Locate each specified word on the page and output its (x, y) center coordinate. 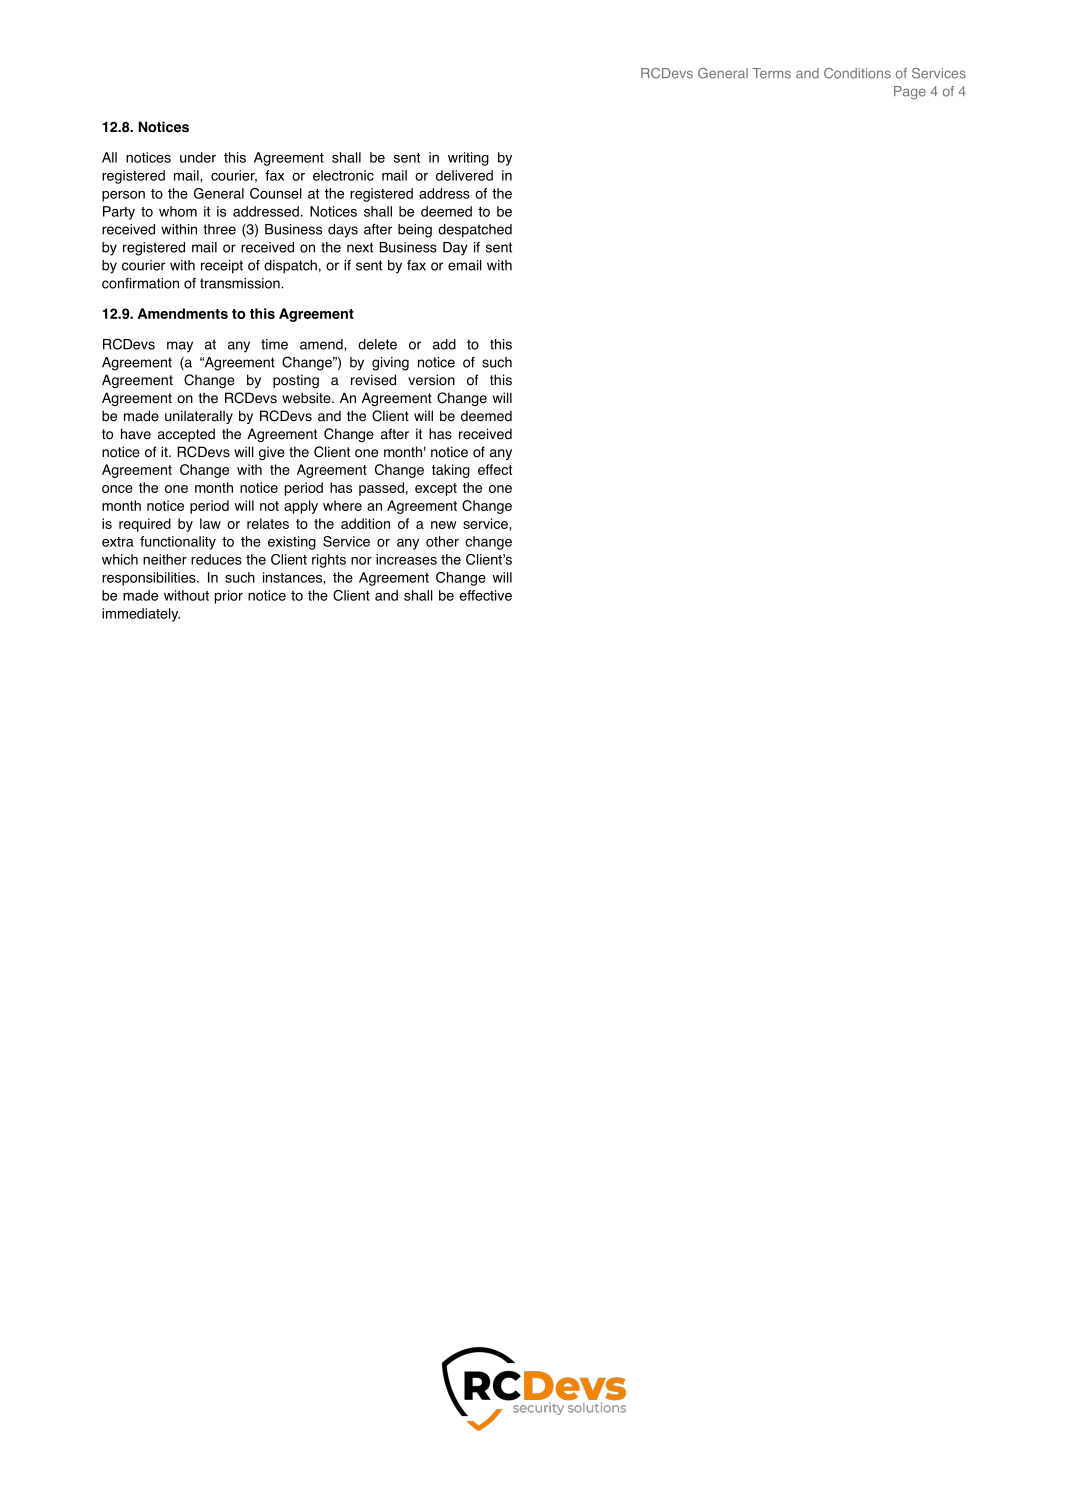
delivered (464, 175)
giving (390, 364)
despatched (475, 231)
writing (468, 159)
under (198, 157)
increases (406, 559)
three (219, 229)
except (436, 489)
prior (229, 597)
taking (451, 471)
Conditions (857, 73)
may (180, 347)
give (272, 453)
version (431, 380)
